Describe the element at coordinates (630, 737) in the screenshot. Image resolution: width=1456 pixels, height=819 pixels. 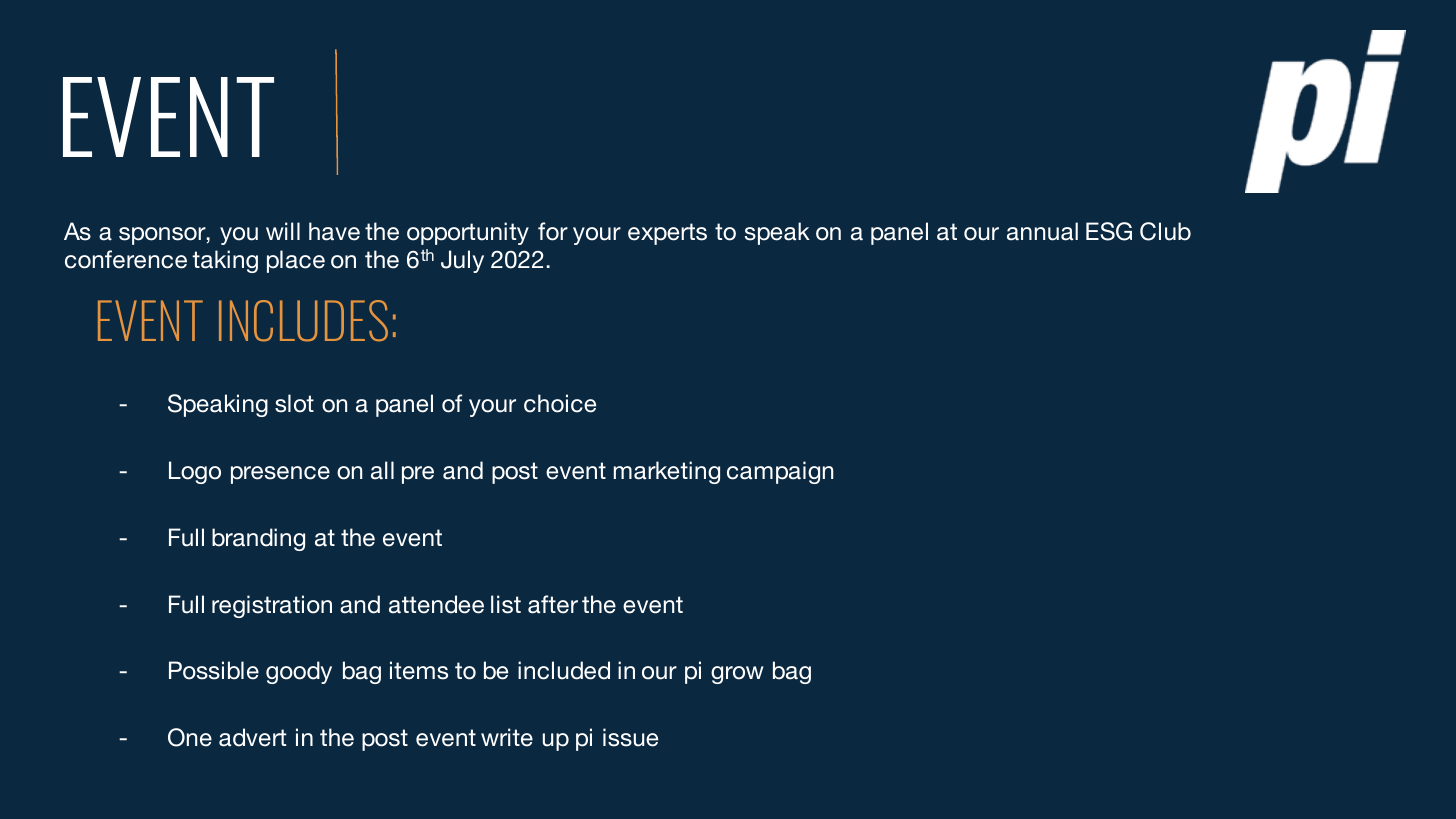
I see `issue` at that location.
